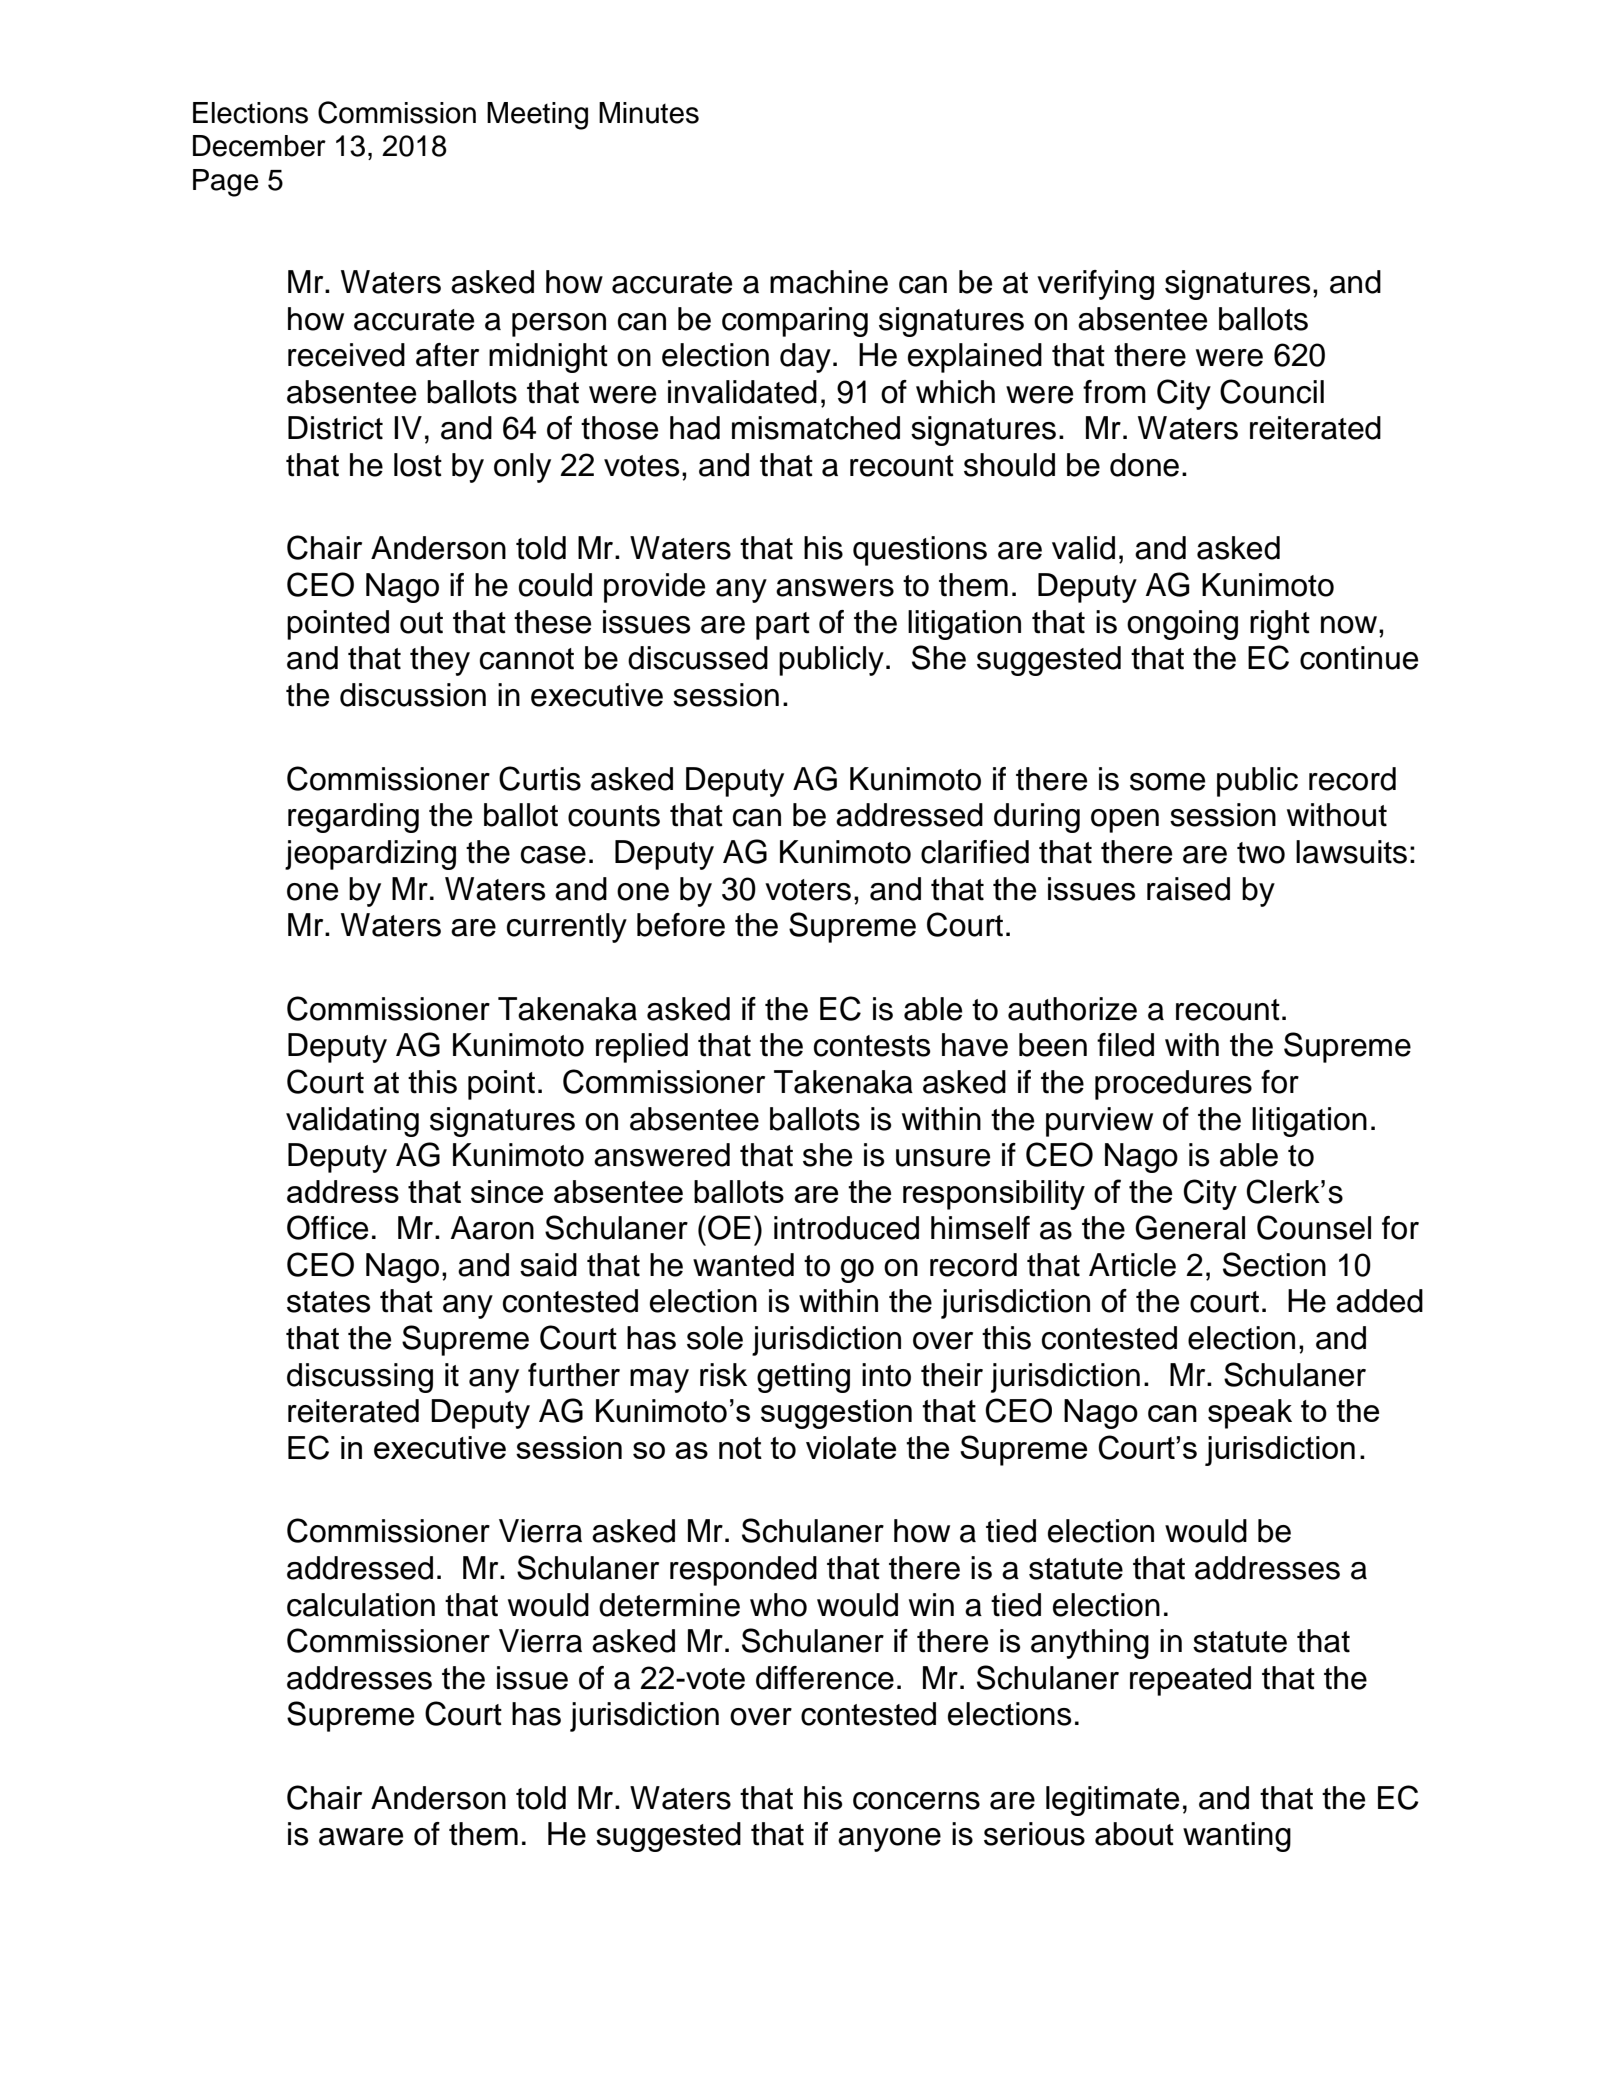 The image size is (1622, 2099). Describe the element at coordinates (872, 1046) in the image. I see `contests` at that location.
